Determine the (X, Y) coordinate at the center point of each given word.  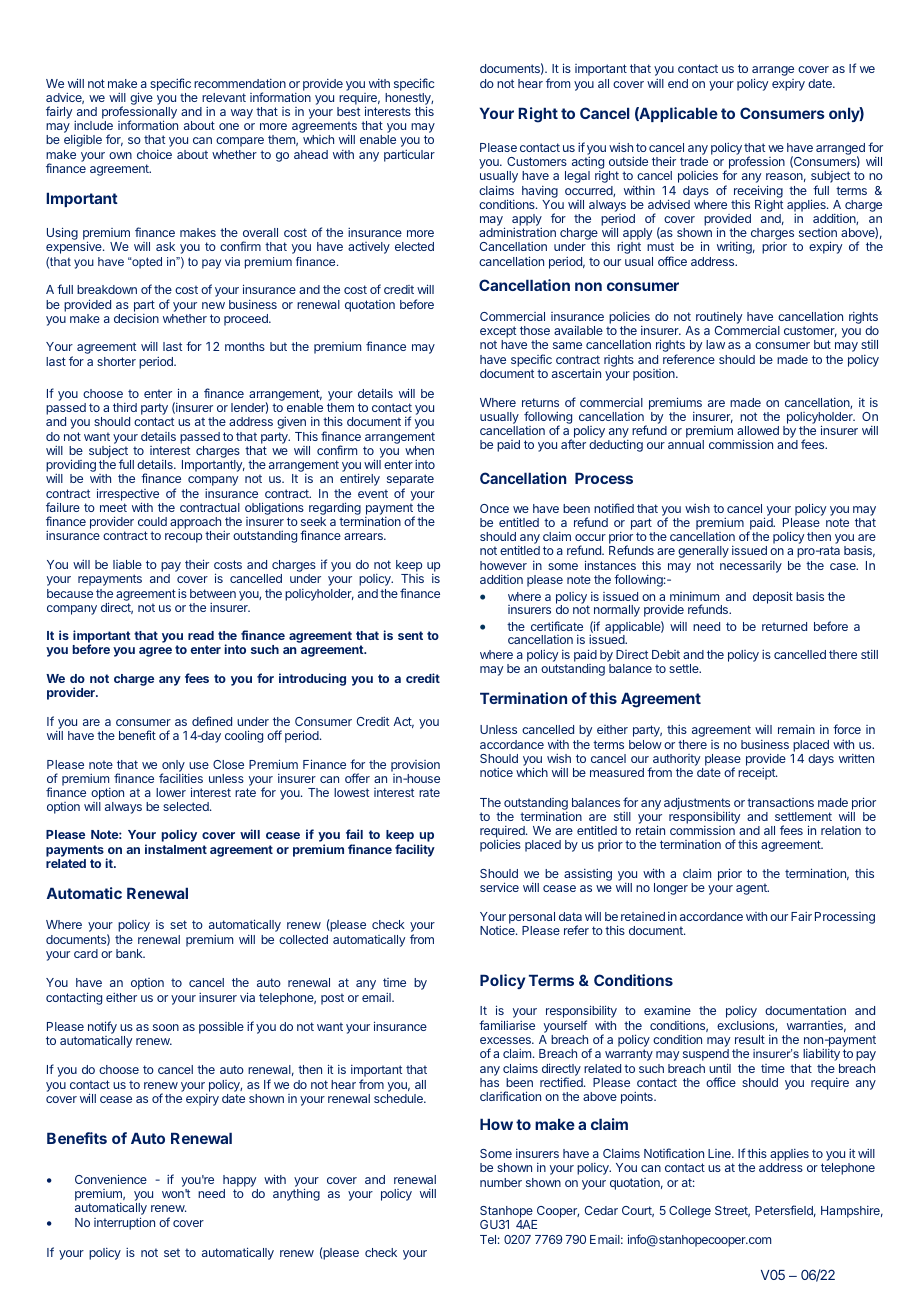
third (125, 407)
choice (154, 154)
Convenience (111, 1179)
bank (130, 953)
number (501, 1182)
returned (784, 626)
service (499, 887)
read (201, 635)
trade (694, 161)
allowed (758, 430)
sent (410, 635)
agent (752, 889)
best (348, 111)
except (498, 333)
